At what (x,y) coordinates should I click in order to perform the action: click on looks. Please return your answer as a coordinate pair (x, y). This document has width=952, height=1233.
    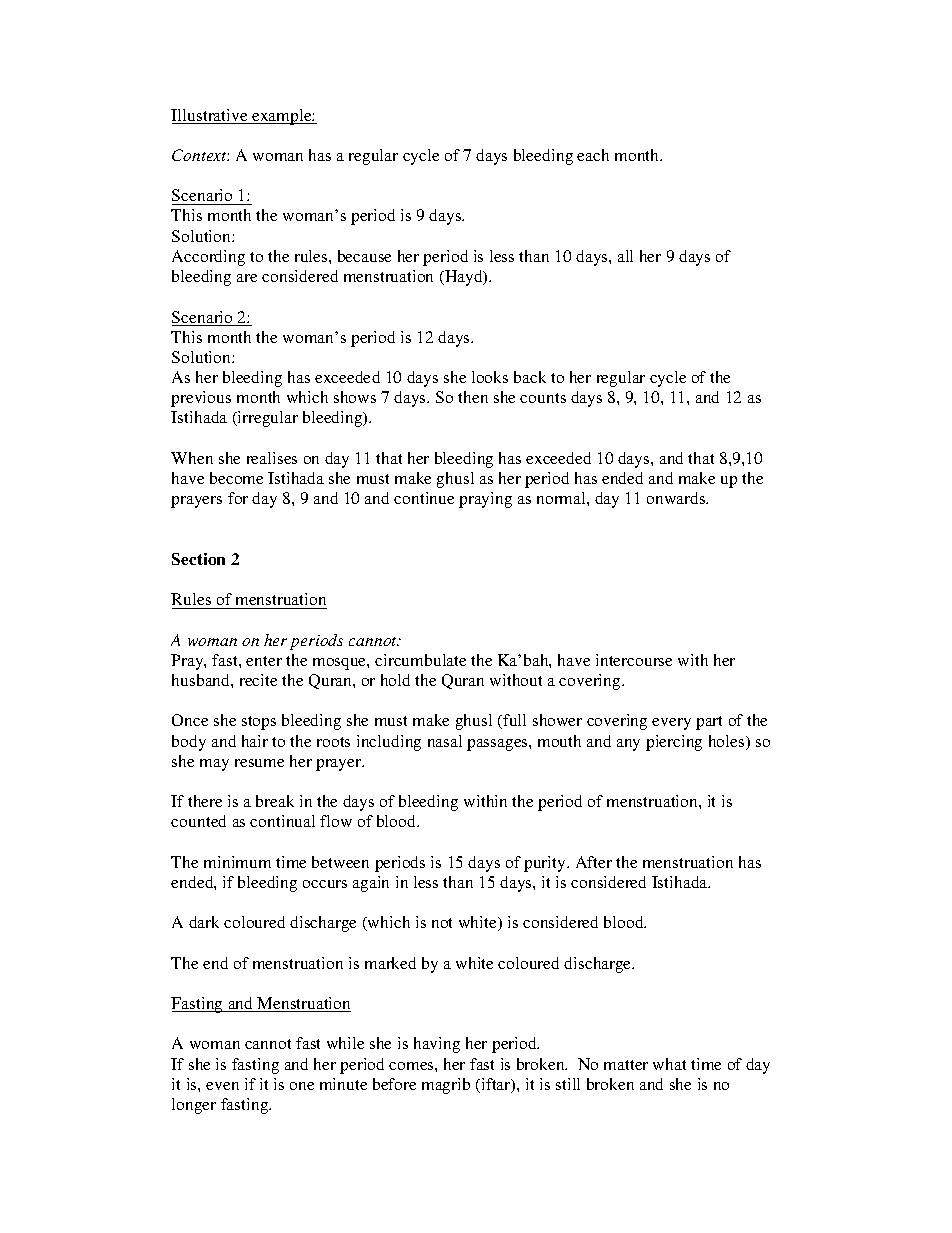
    Looking at the image, I should click on (490, 377).
